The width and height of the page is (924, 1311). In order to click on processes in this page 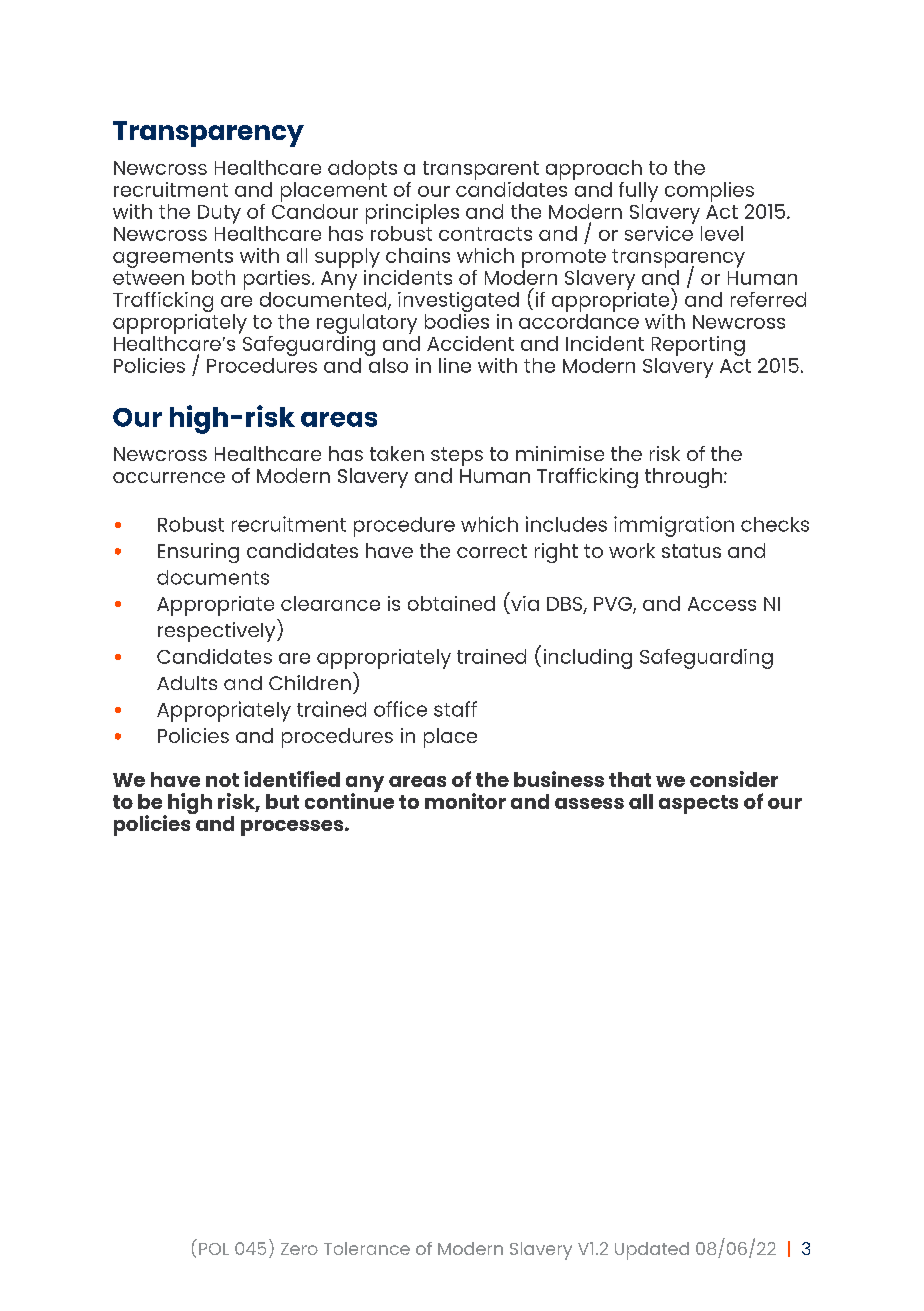, I will do `click(293, 828)`.
